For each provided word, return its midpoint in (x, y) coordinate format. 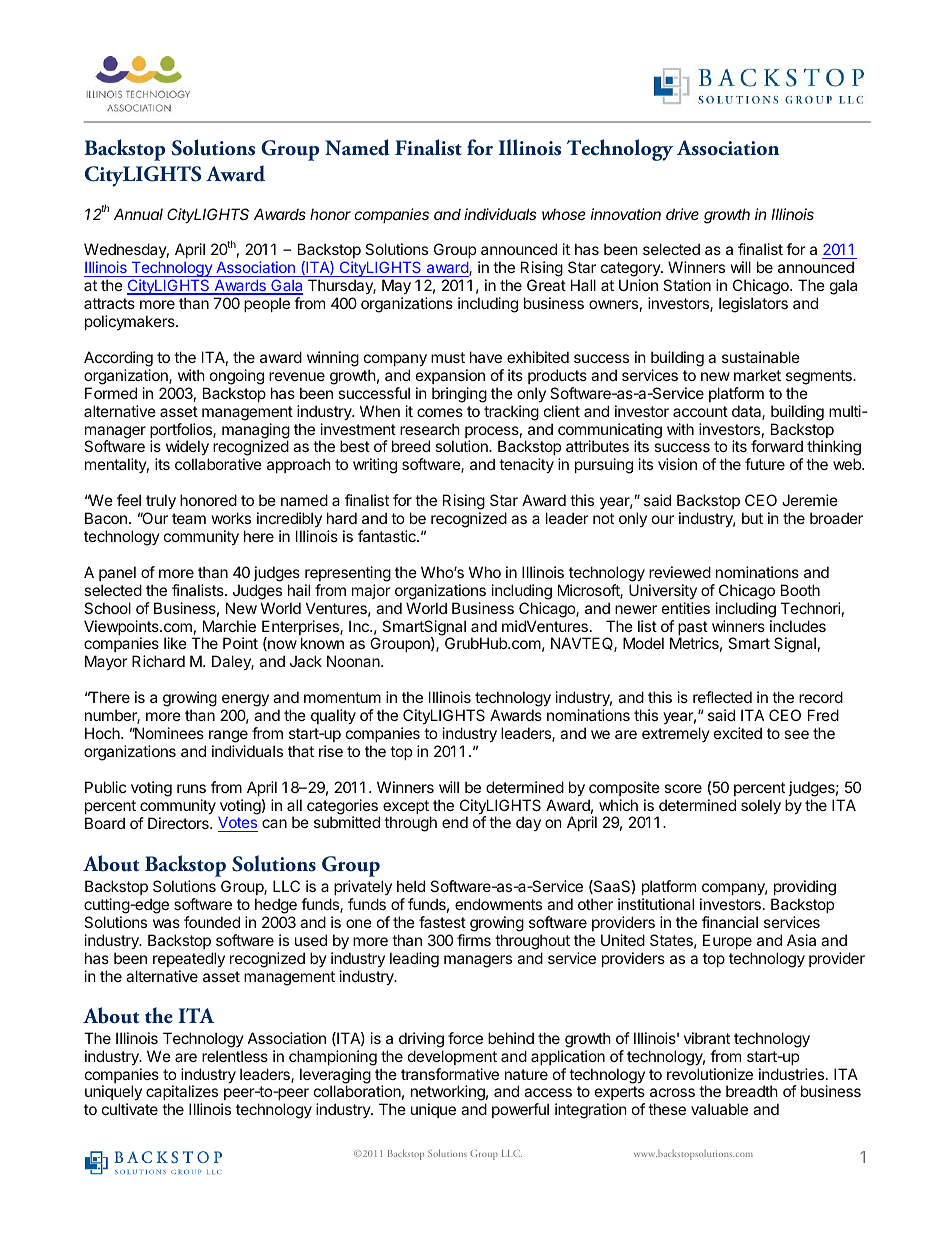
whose (564, 214)
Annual (138, 214)
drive (682, 214)
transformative (450, 1074)
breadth (752, 1091)
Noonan (354, 661)
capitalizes (182, 1092)
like (175, 643)
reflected (722, 697)
